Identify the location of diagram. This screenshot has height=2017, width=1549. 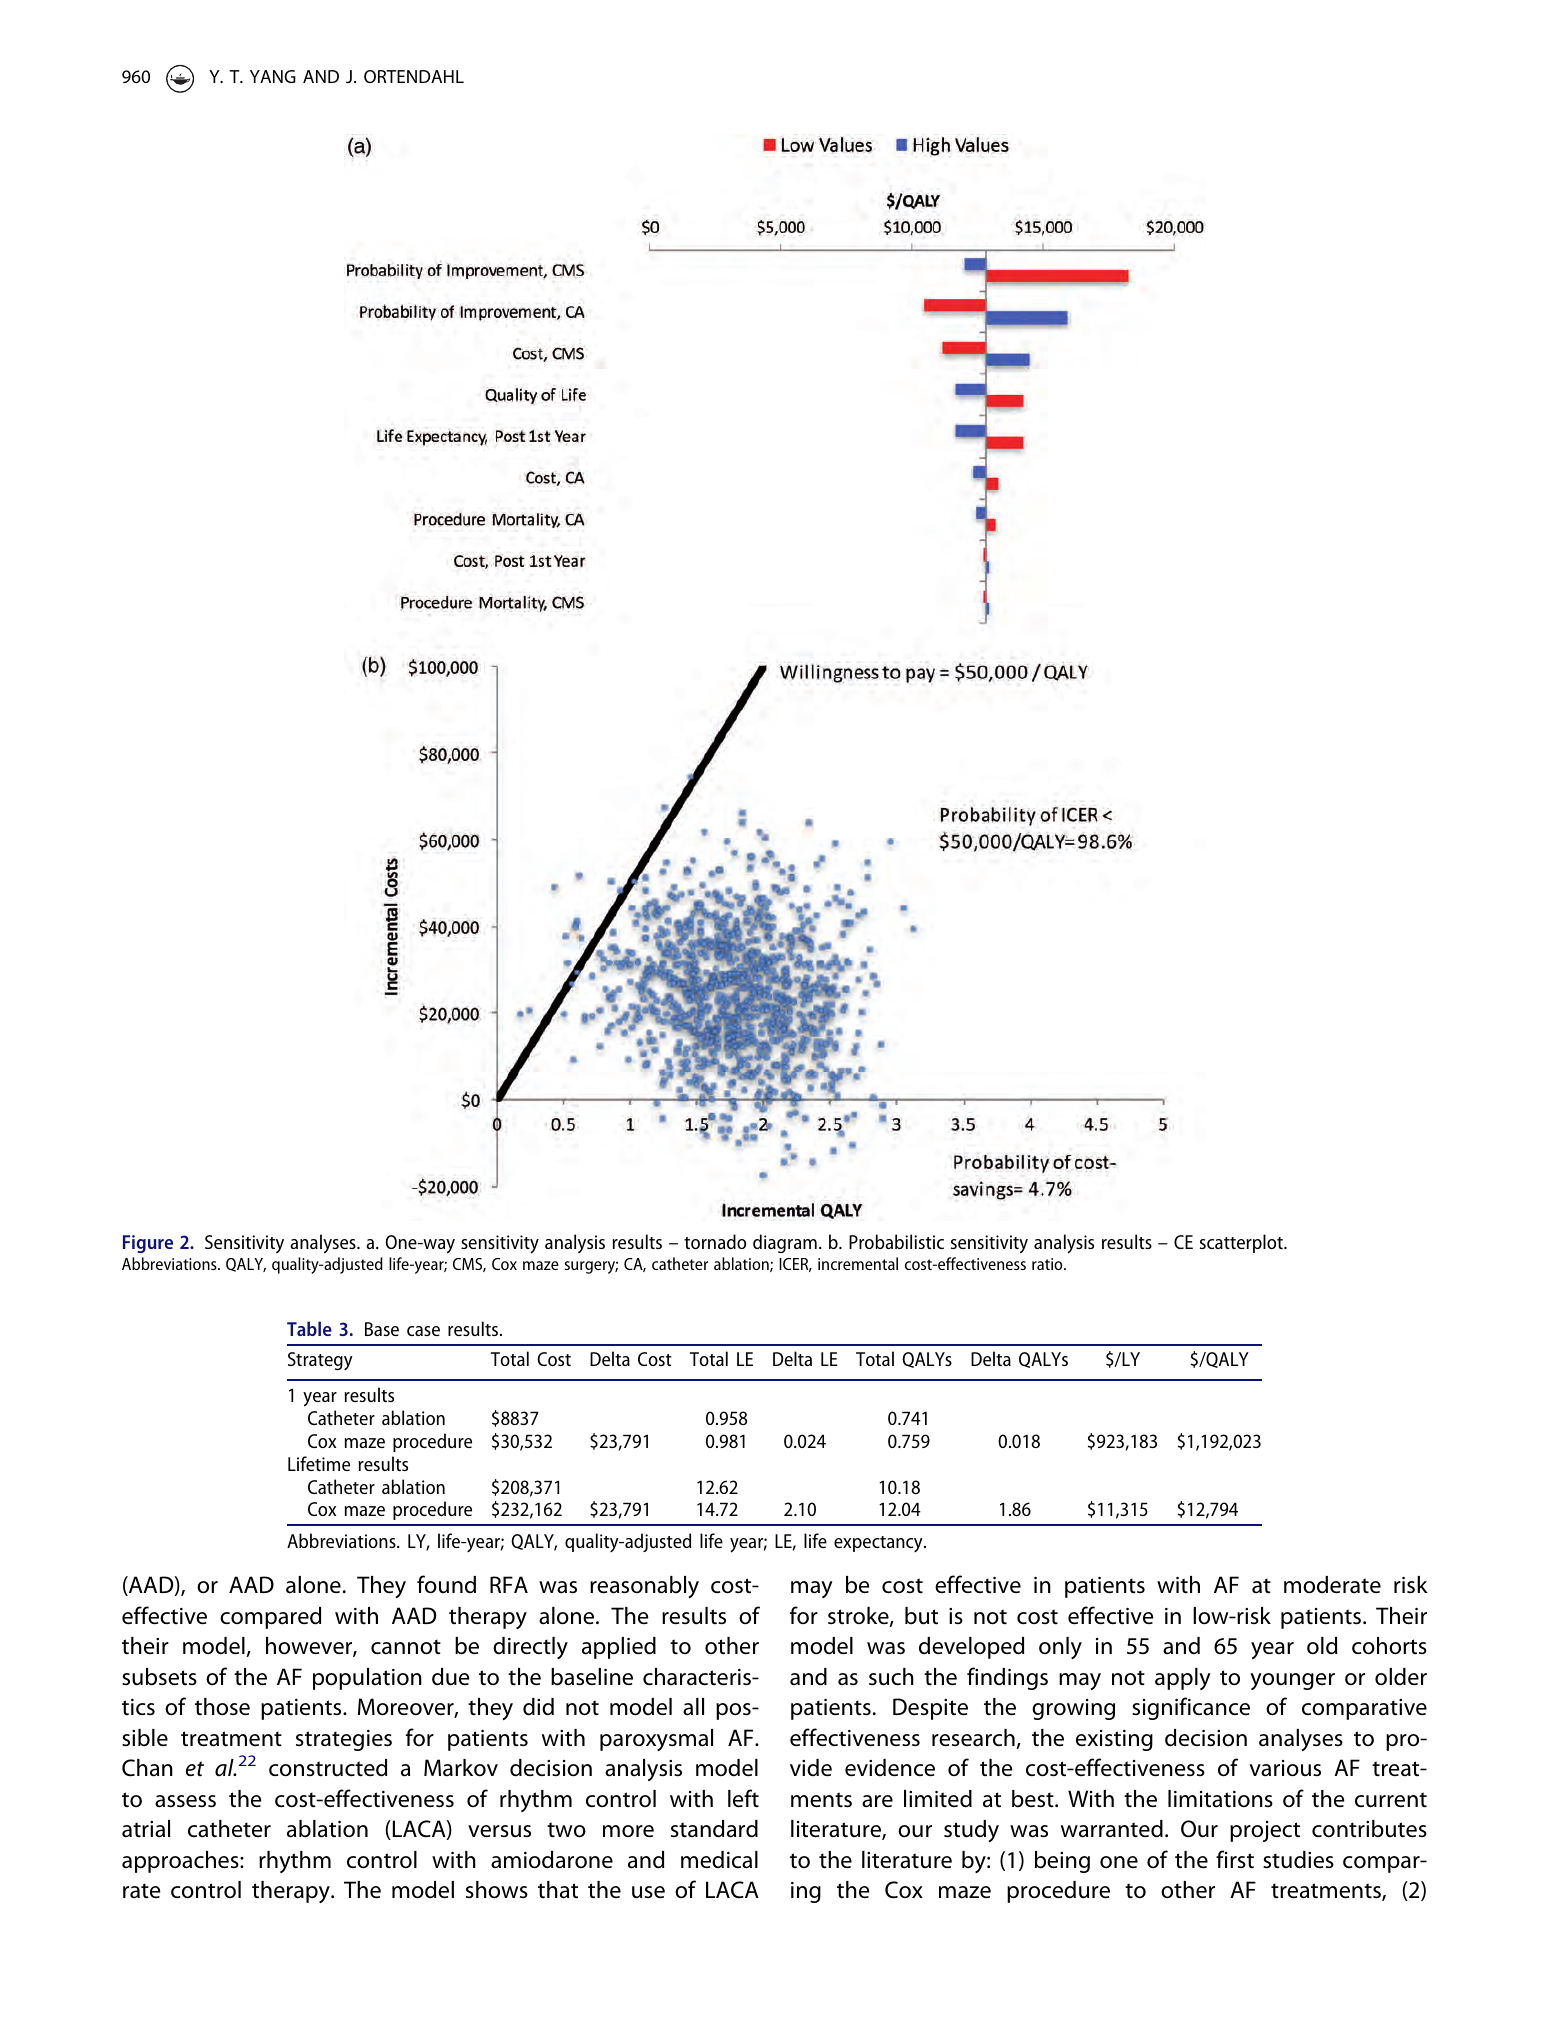
(785, 1243).
